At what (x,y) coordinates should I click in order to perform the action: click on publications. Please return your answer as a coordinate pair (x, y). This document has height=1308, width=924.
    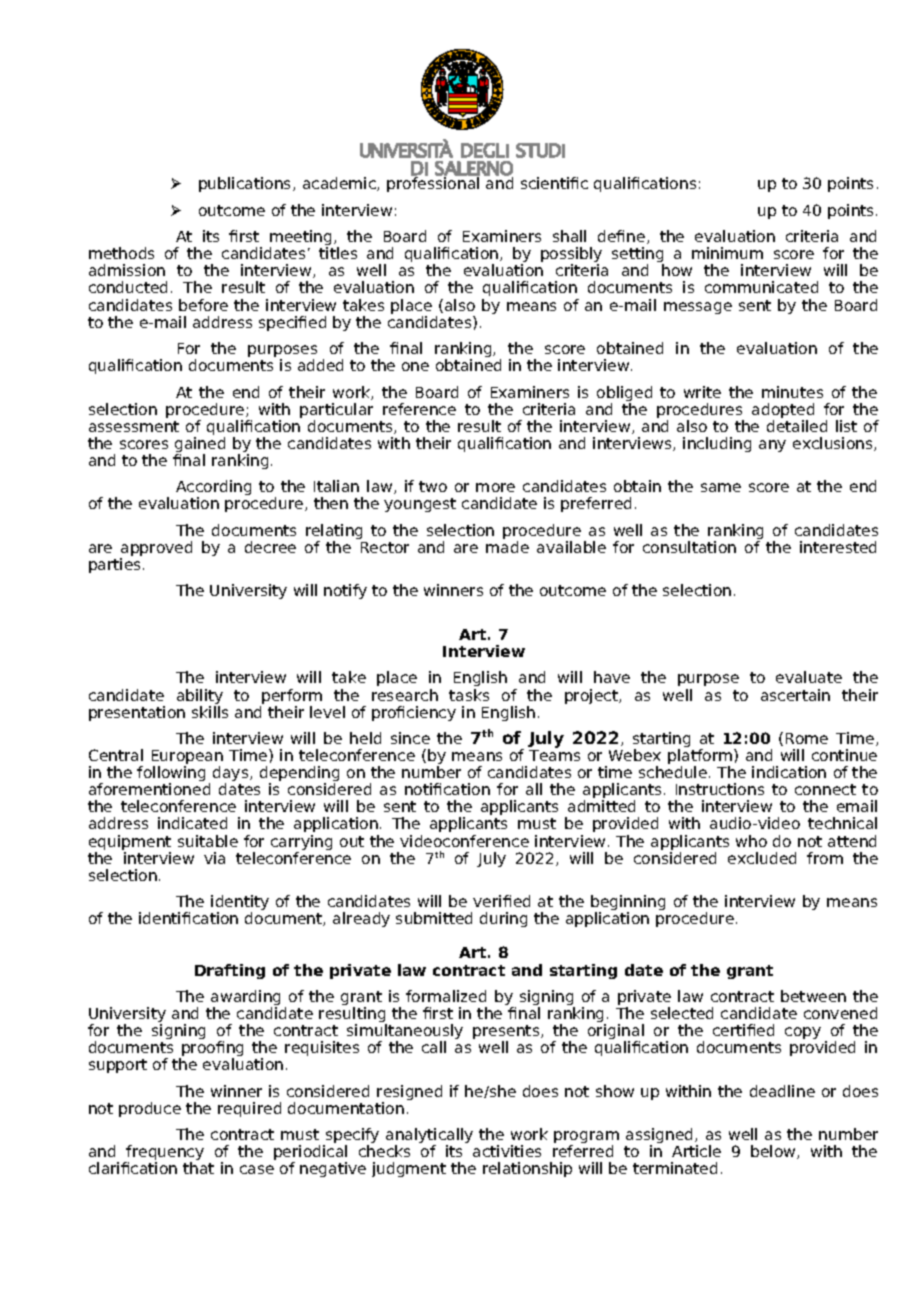
    Looking at the image, I should click on (246, 184).
